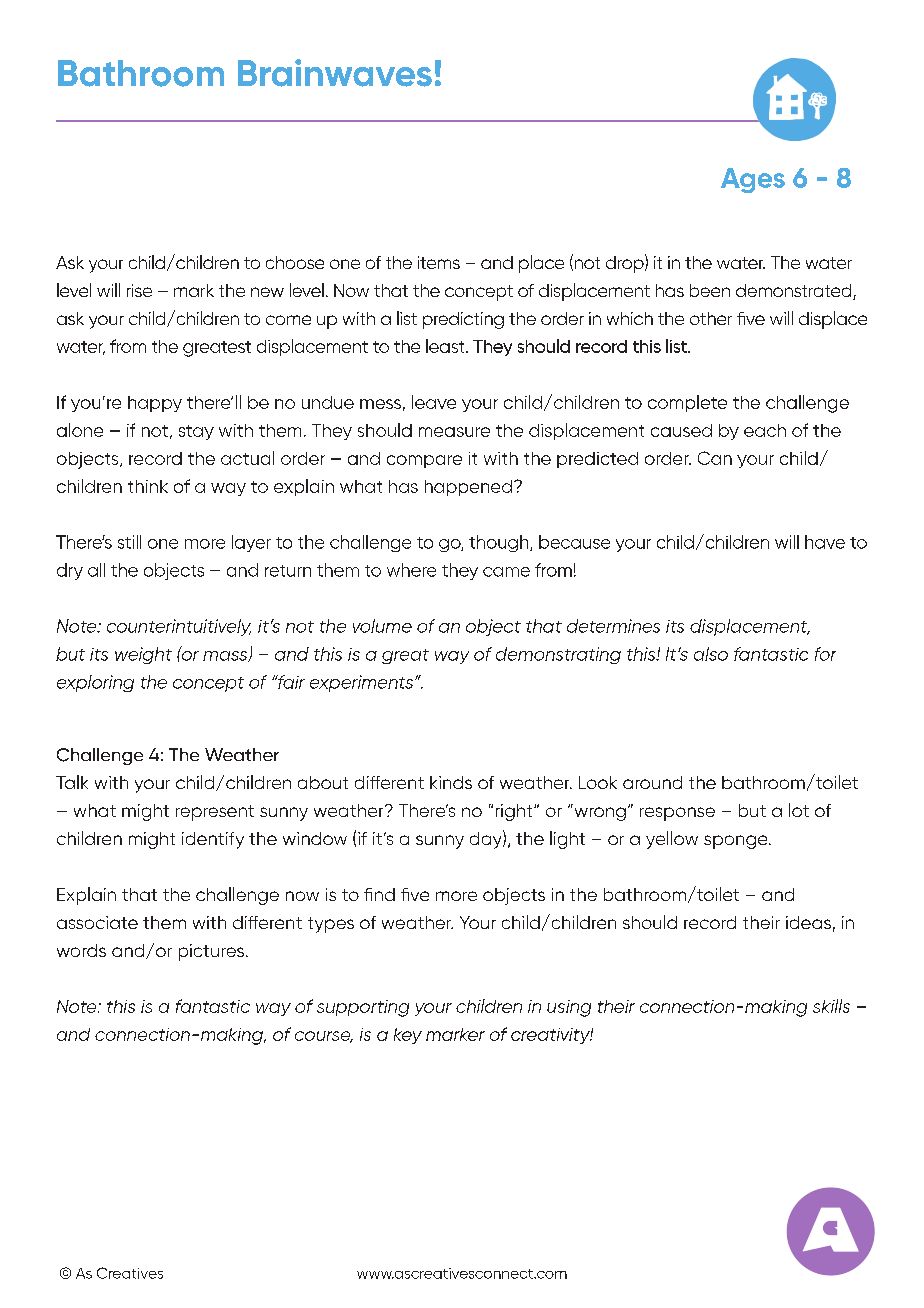  Describe the element at coordinates (765, 430) in the screenshot. I see `each` at that location.
